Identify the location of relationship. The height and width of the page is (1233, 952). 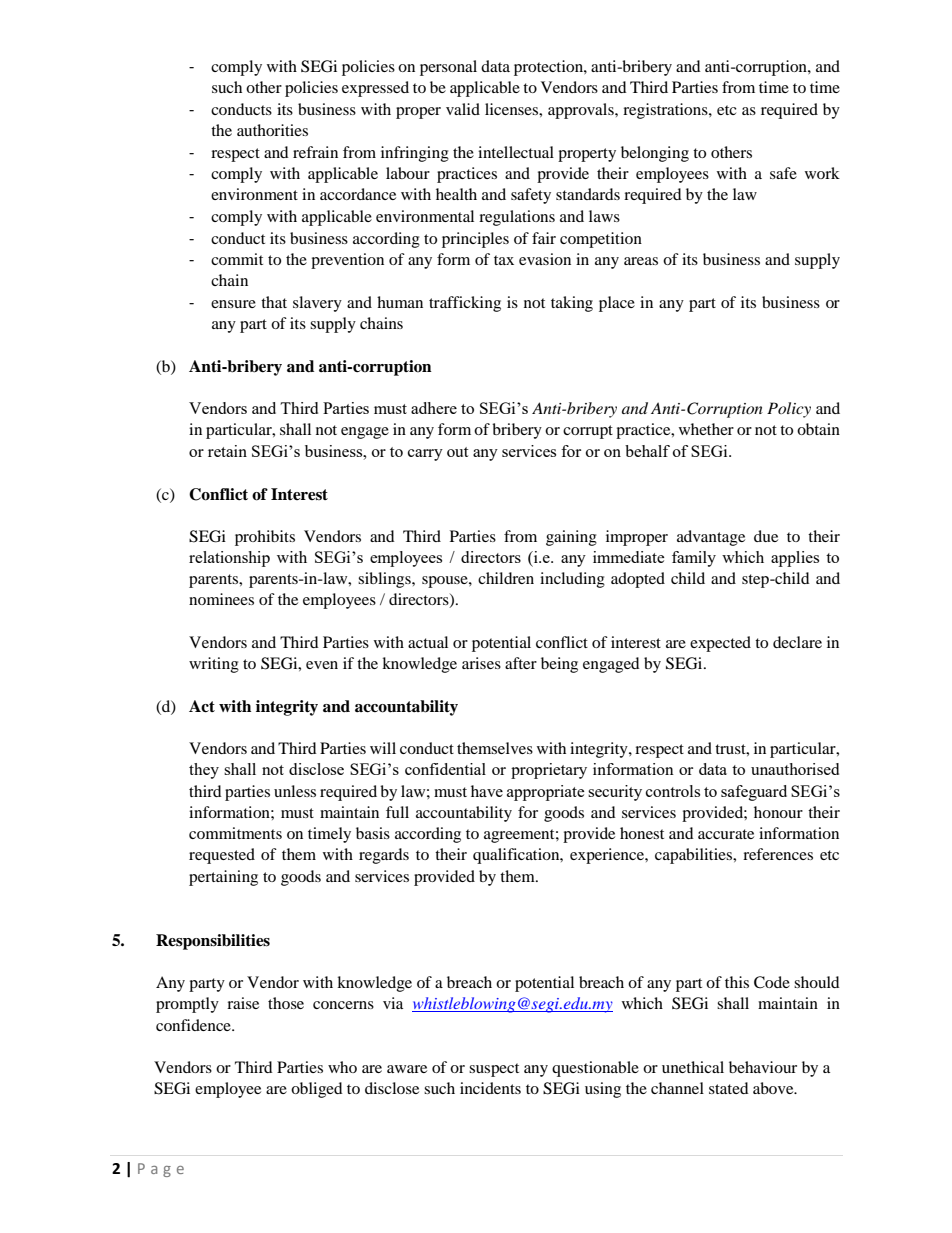
(229, 559).
